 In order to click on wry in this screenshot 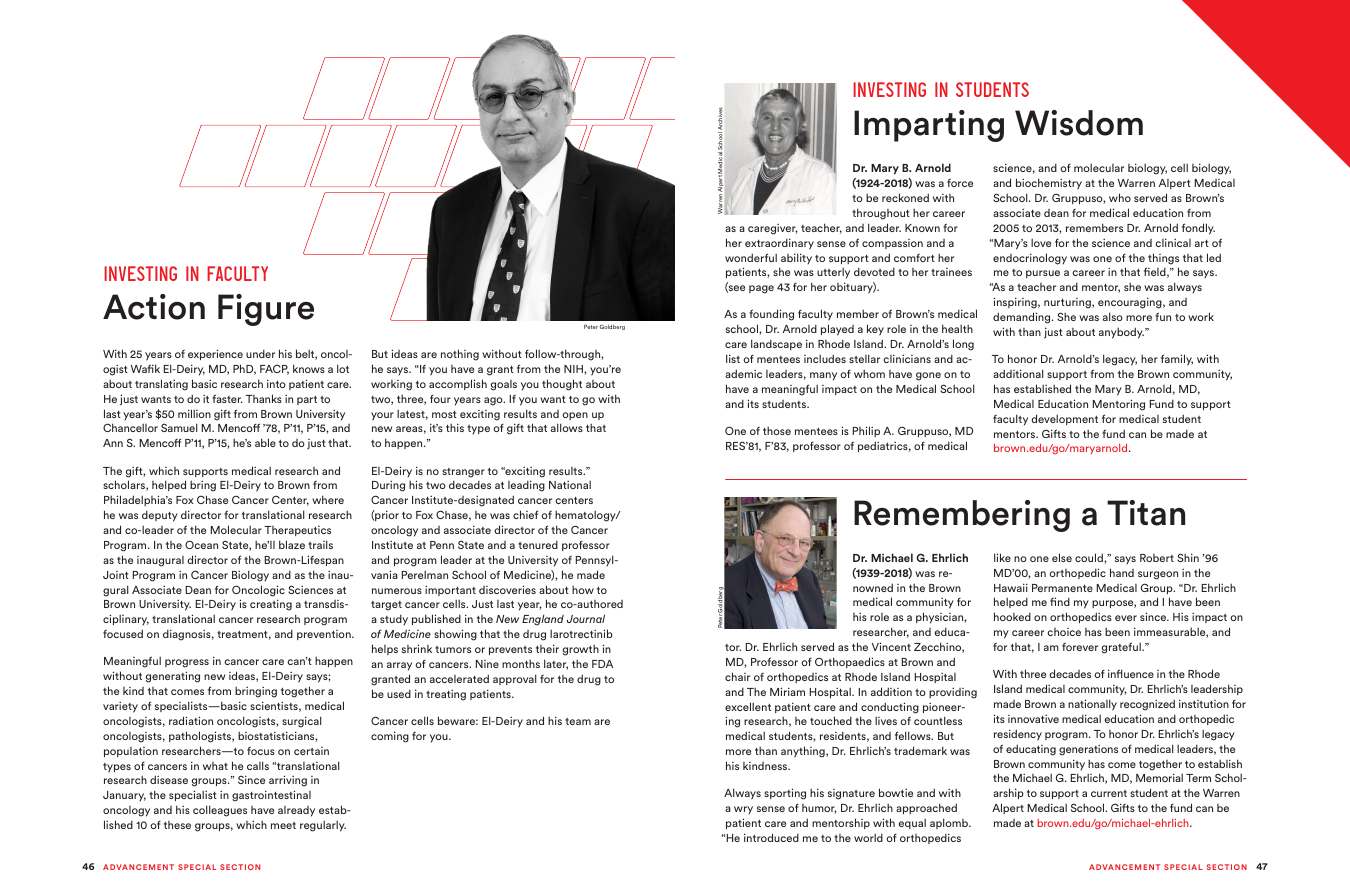, I will do `click(743, 810)`.
